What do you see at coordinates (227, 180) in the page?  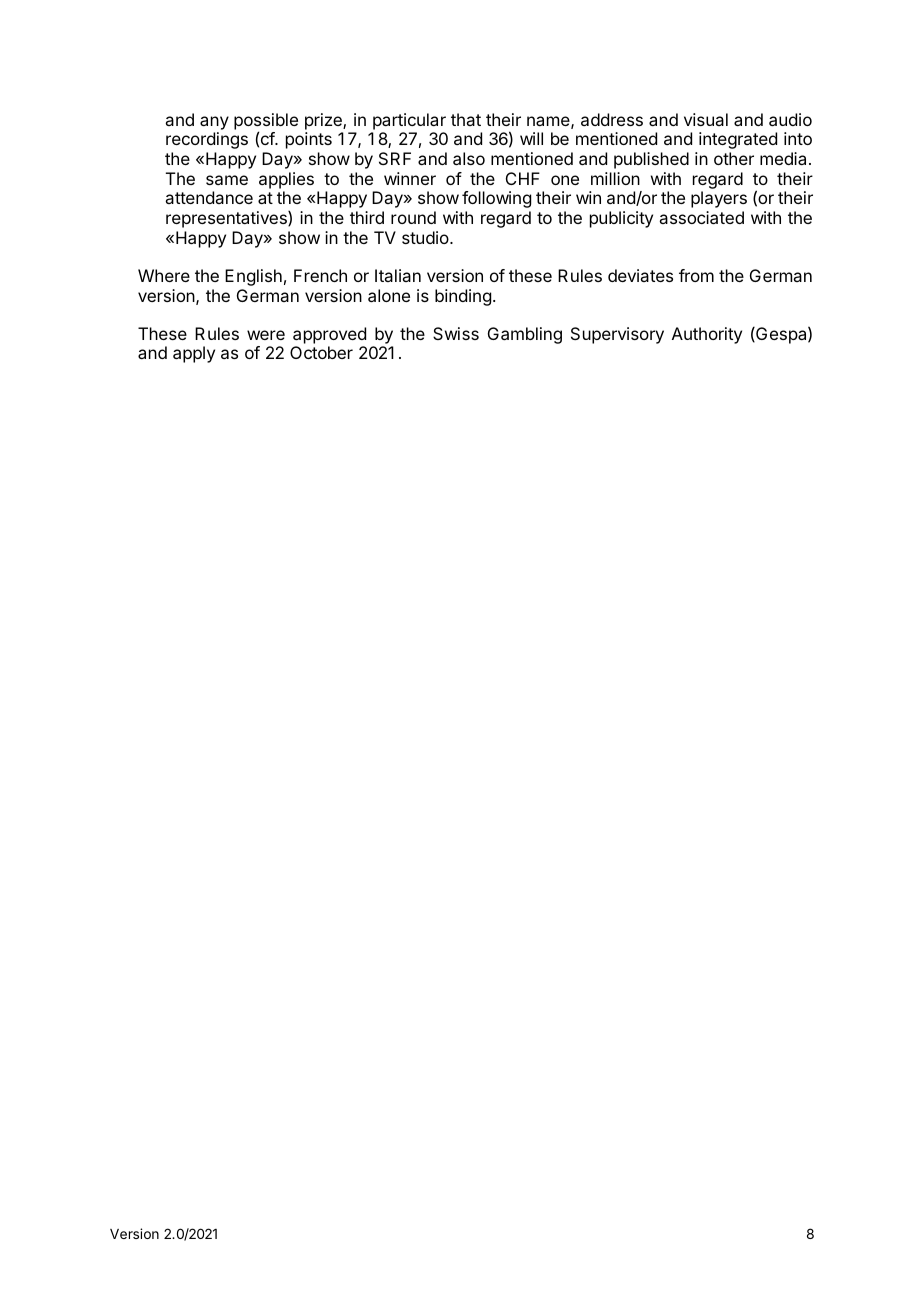 I see `same` at bounding box center [227, 180].
